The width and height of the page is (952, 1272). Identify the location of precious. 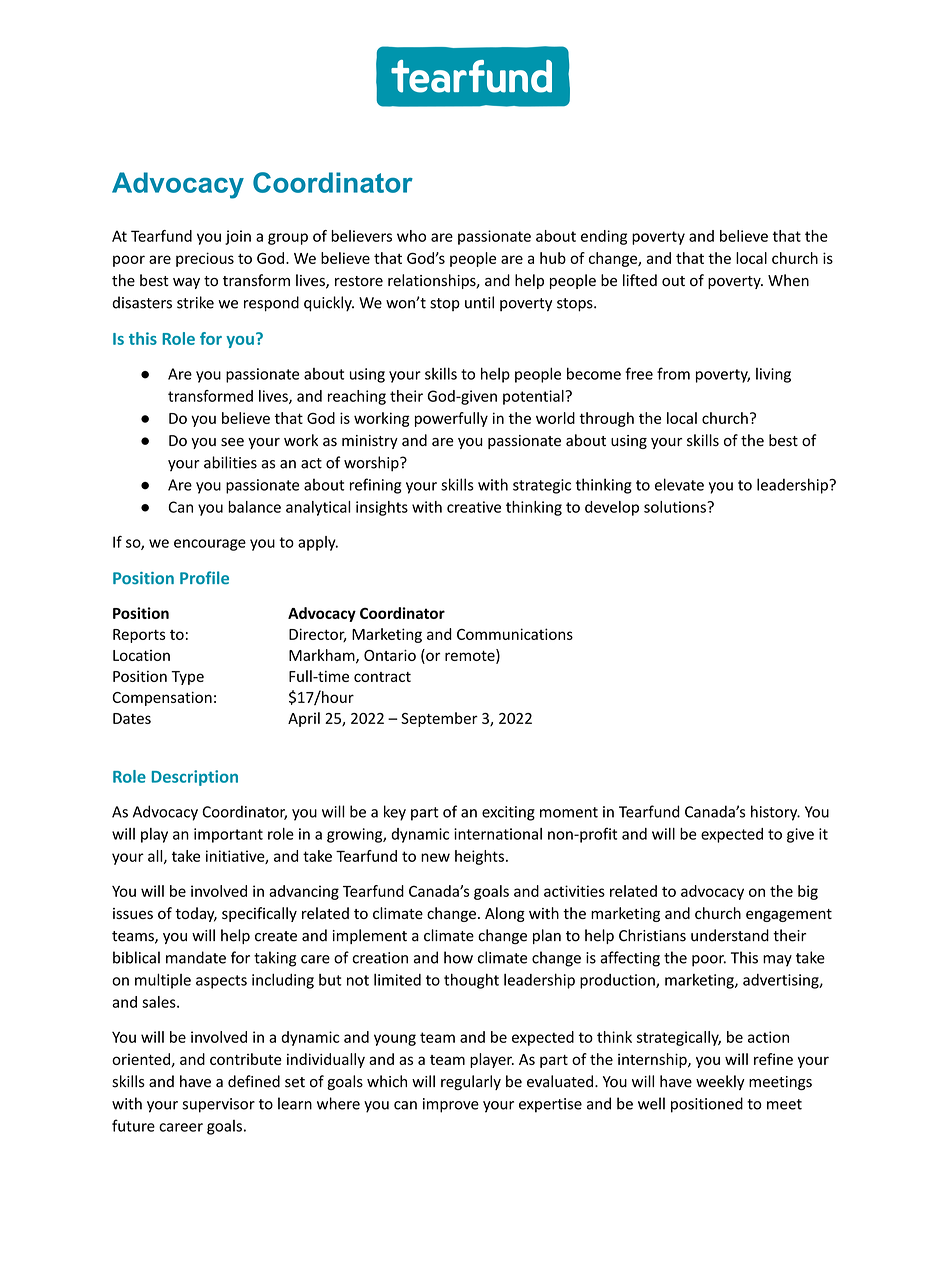
(205, 259).
